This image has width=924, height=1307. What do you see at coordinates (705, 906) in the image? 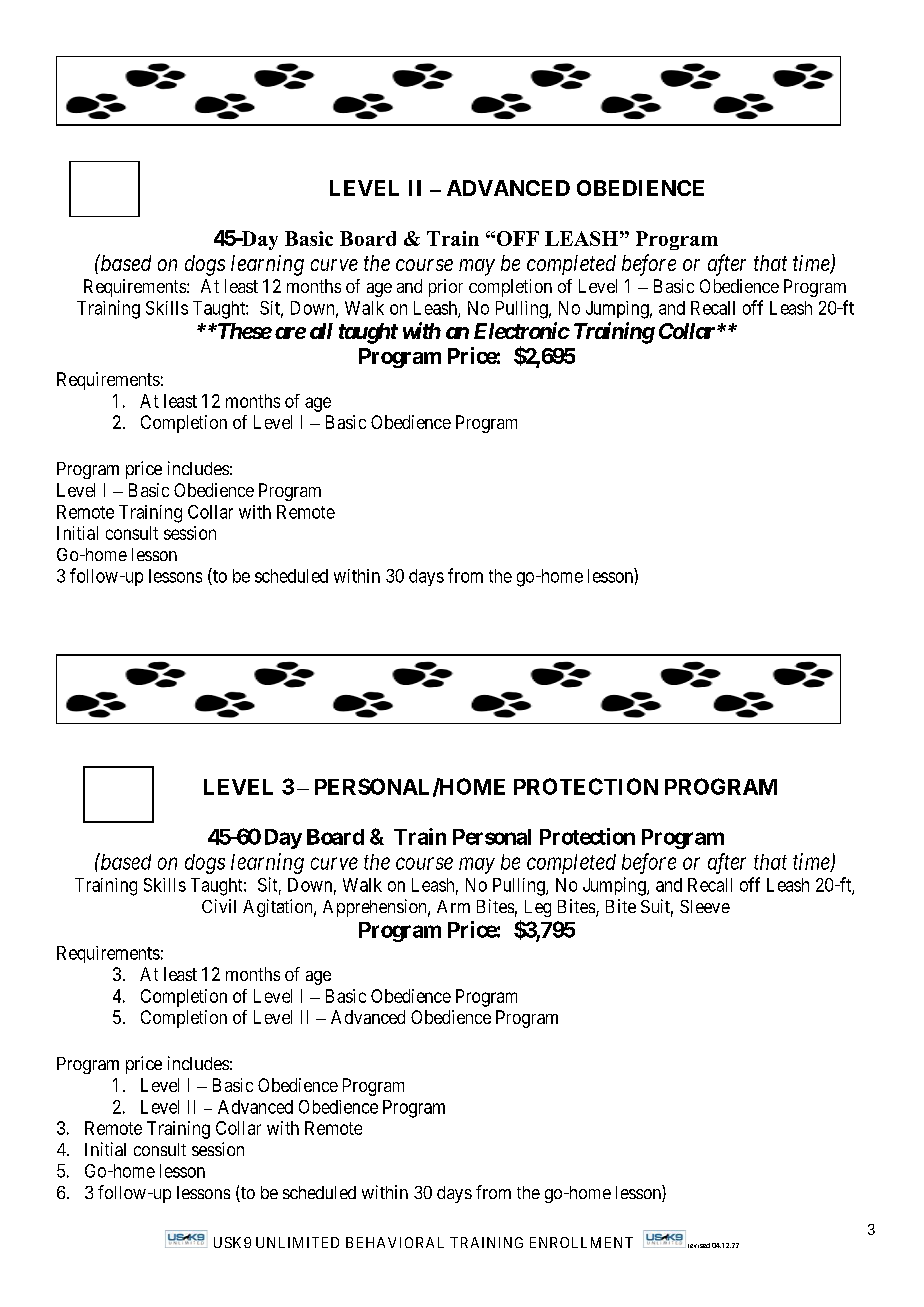
I see `Sleeve` at bounding box center [705, 906].
